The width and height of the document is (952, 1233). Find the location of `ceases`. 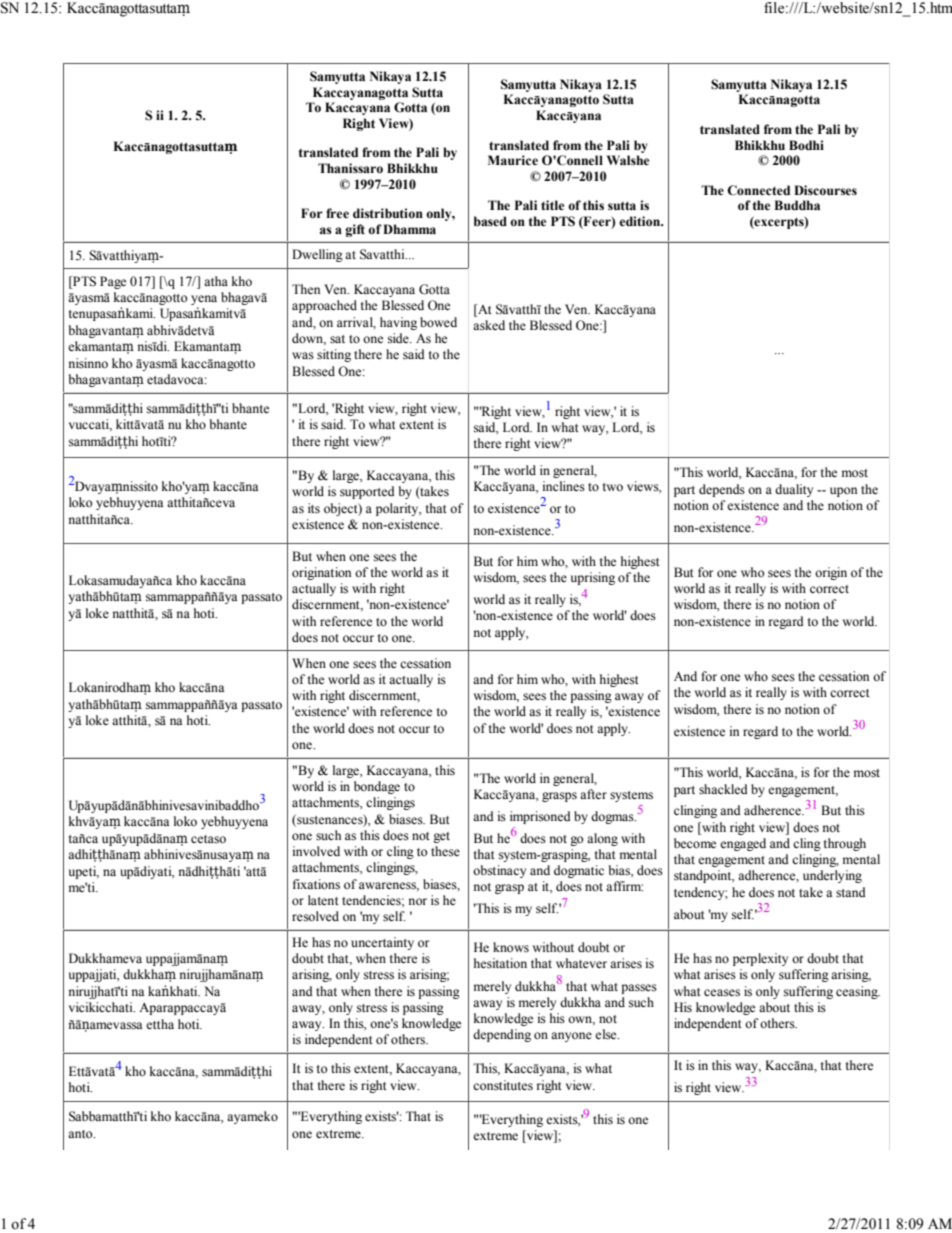

ceases is located at coordinates (722, 993).
